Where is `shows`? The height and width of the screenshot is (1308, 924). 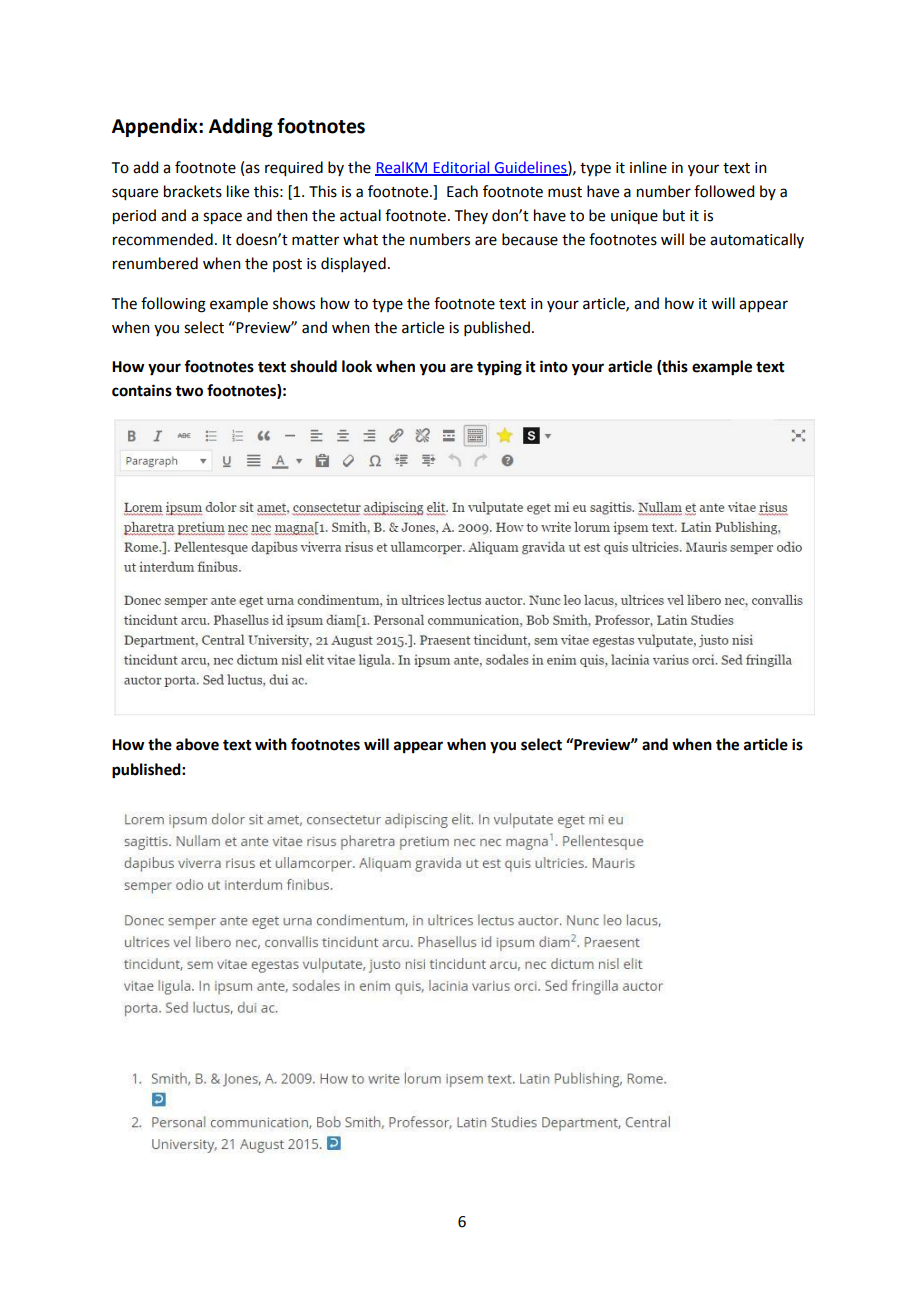
shows is located at coordinates (294, 303).
